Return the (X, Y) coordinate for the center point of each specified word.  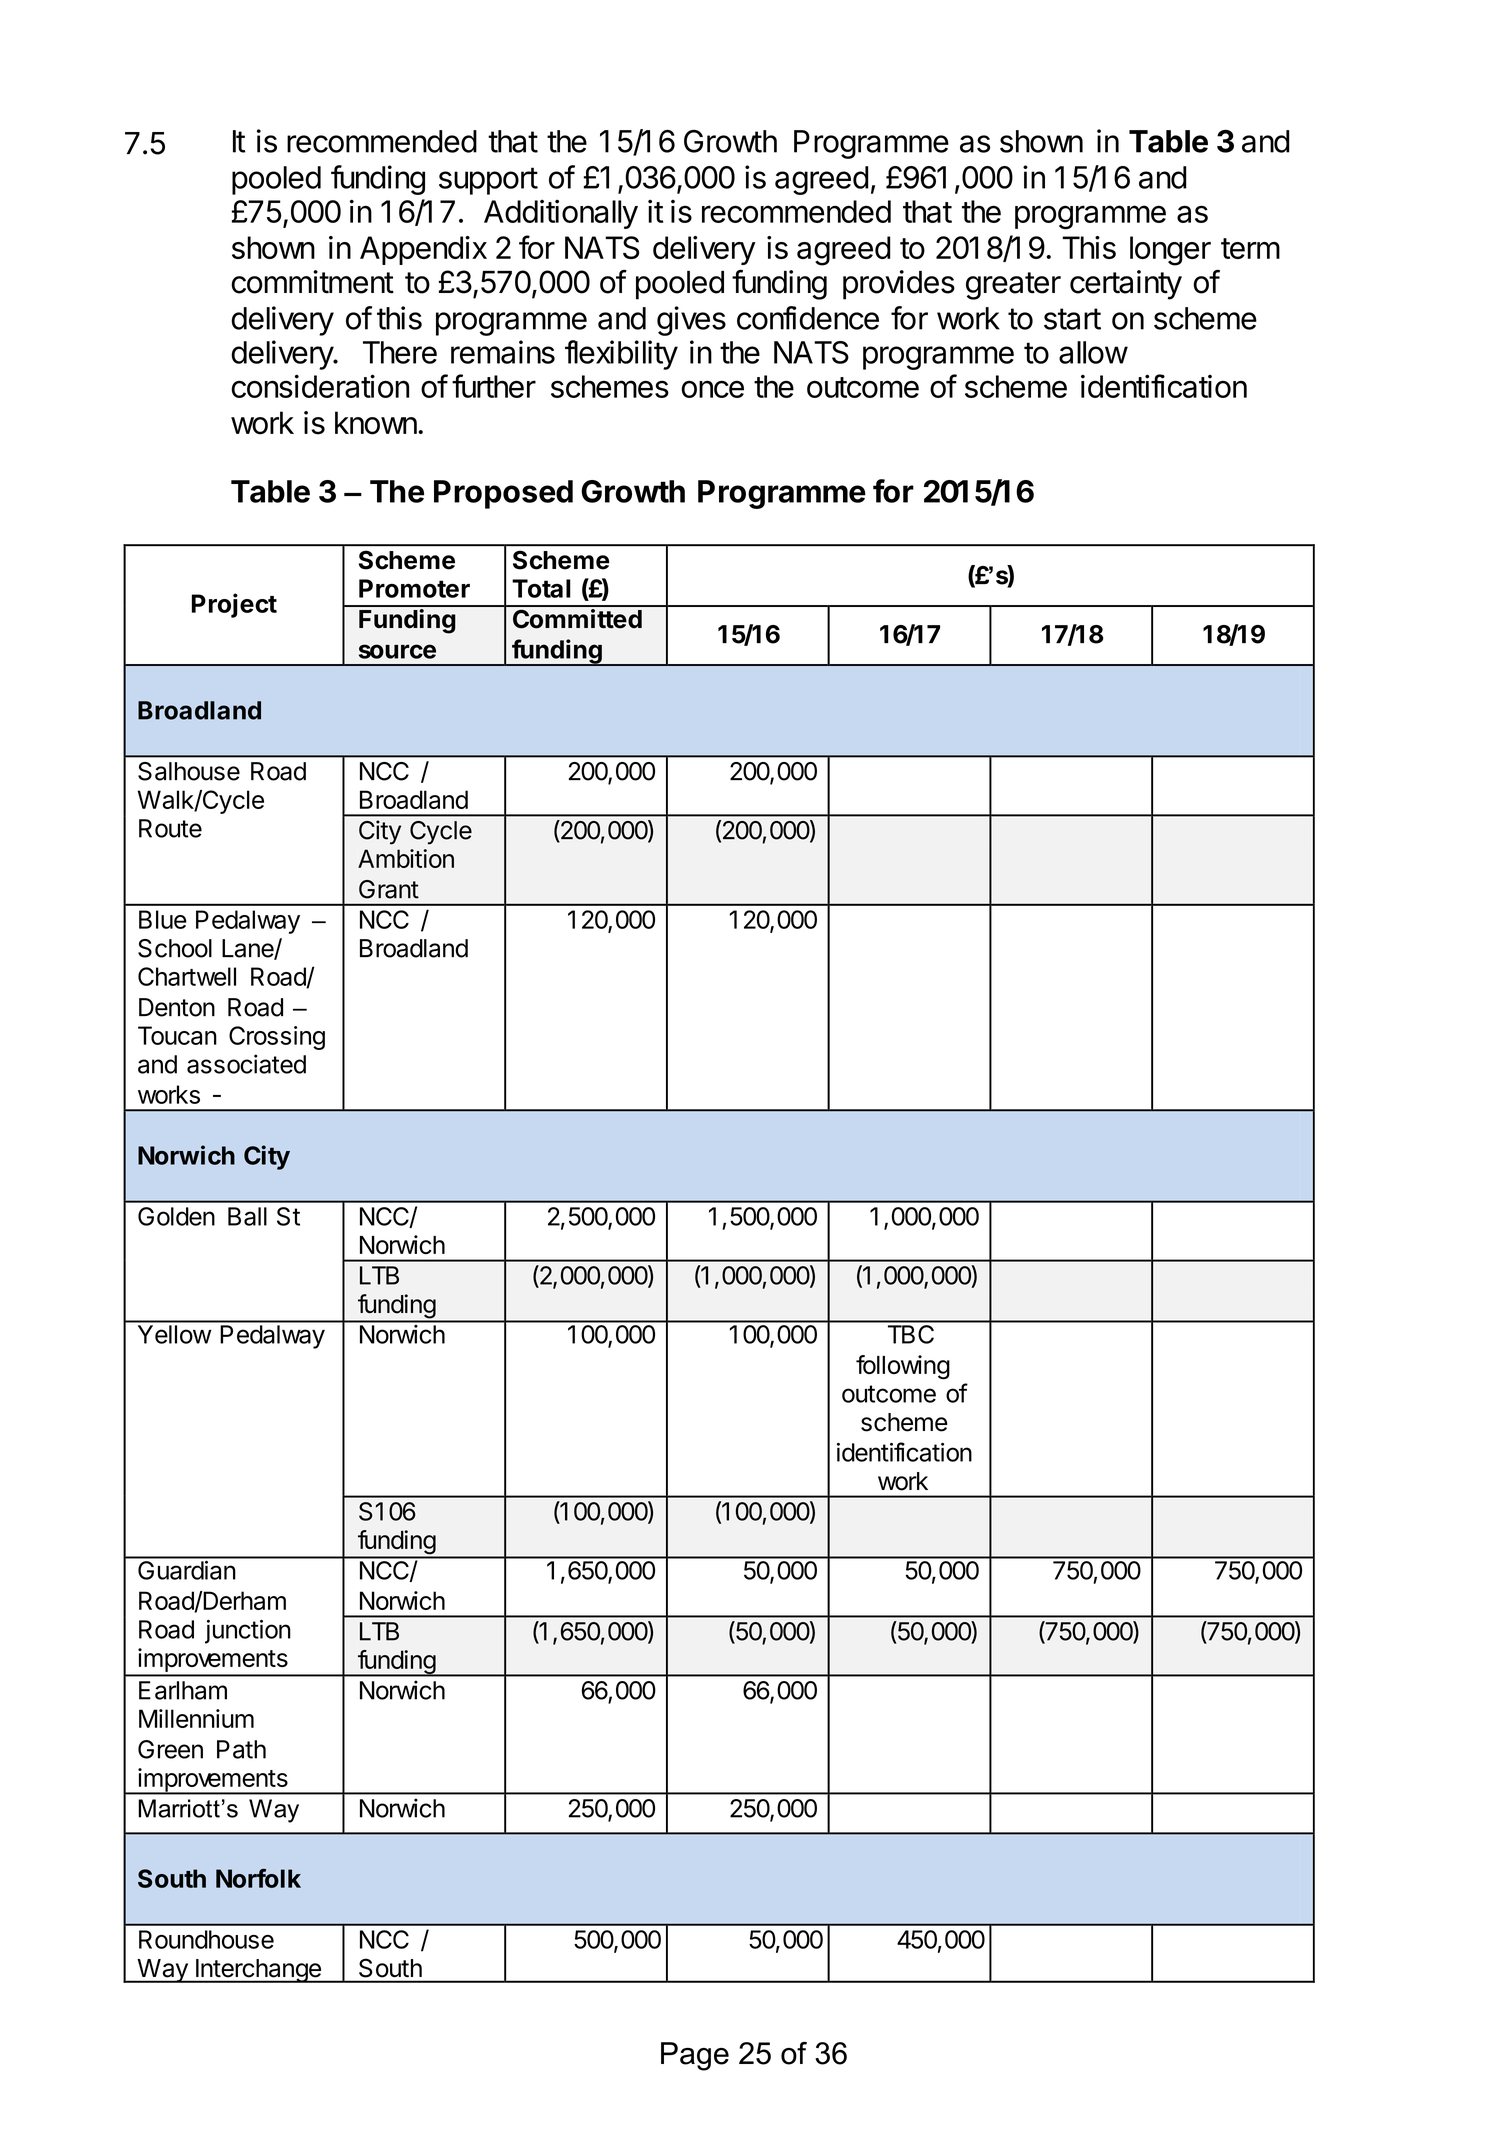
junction (248, 1632)
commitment (312, 282)
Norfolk (258, 1878)
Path (241, 1749)
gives (691, 321)
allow (1093, 352)
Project (234, 605)
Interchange (258, 1971)
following (903, 1367)
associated (246, 1064)
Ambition (406, 858)
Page (695, 2056)
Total (541, 588)
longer (1170, 251)
